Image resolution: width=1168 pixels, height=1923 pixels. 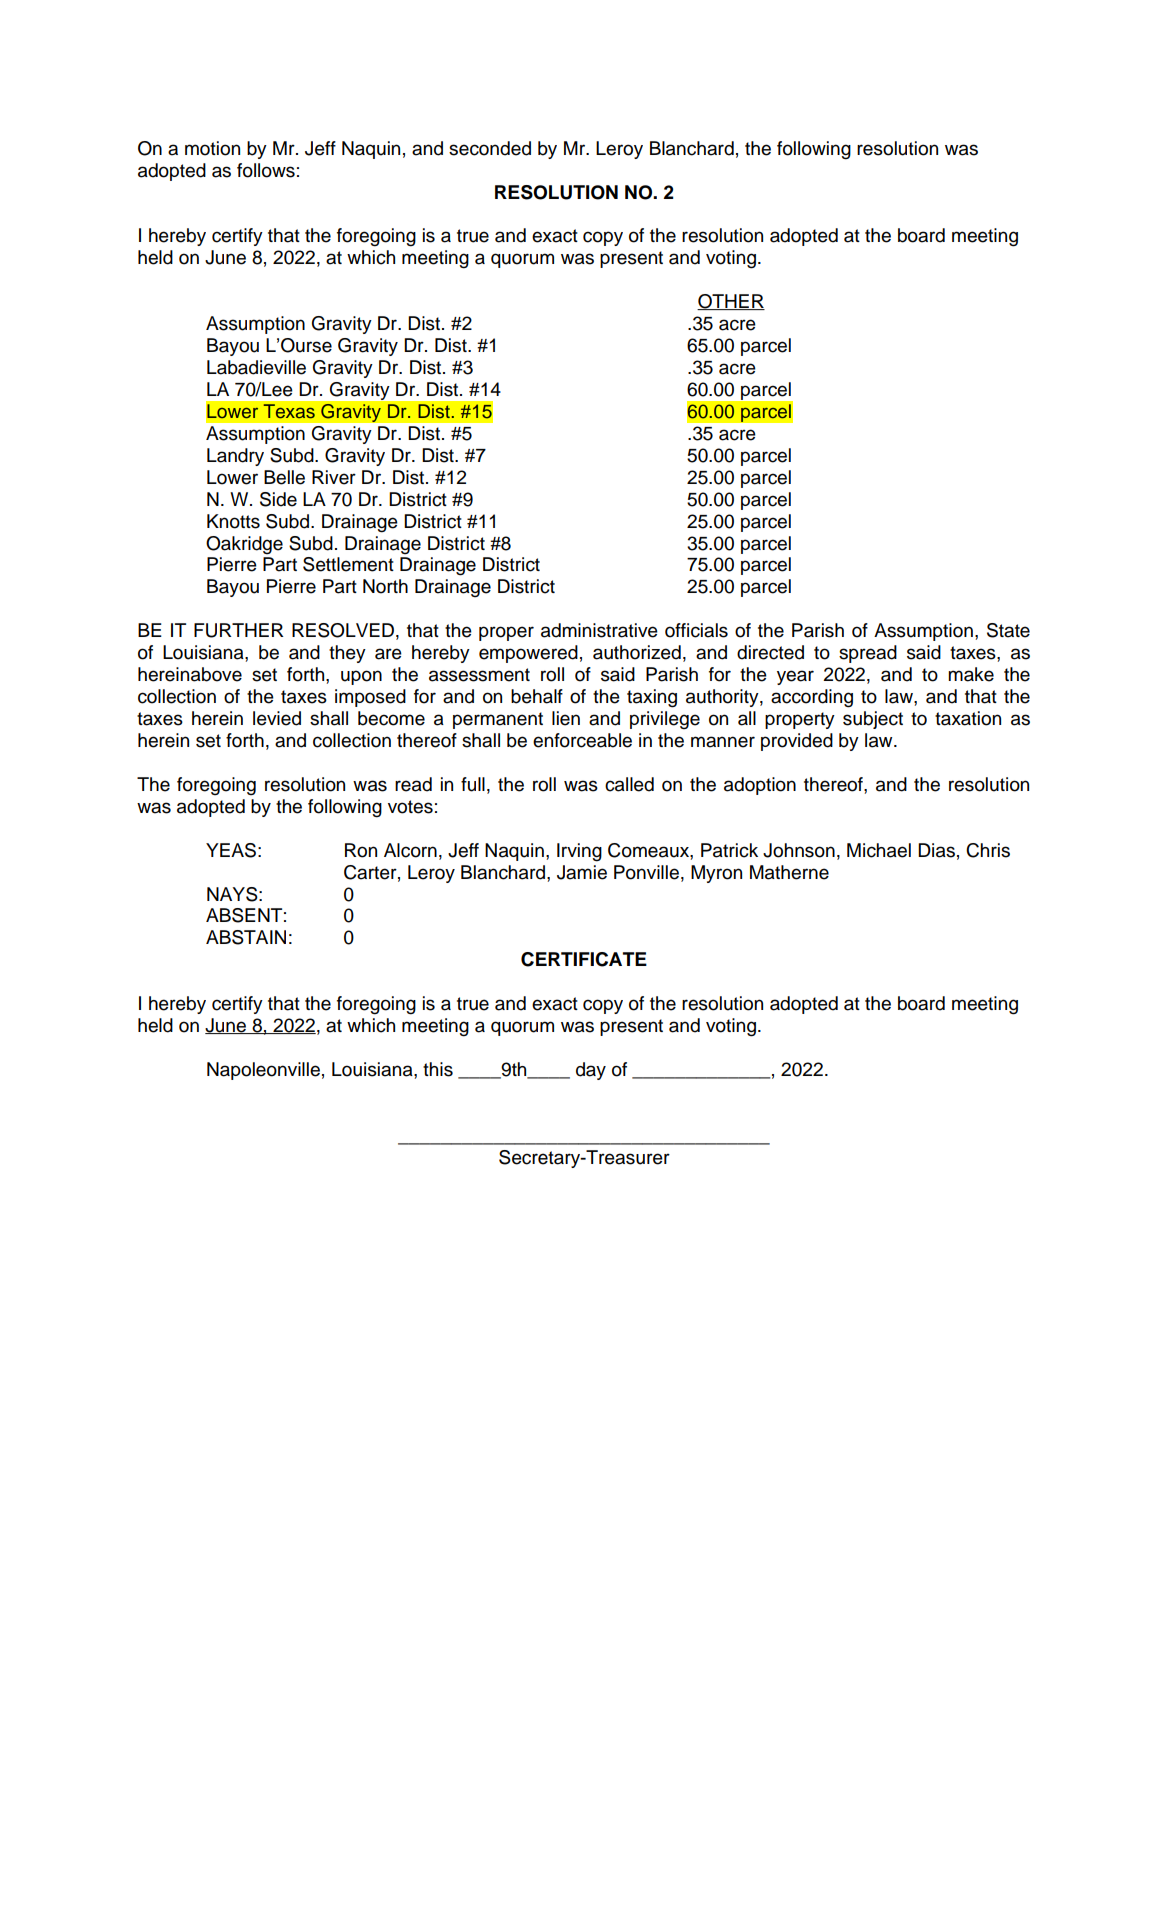 What do you see at coordinates (490, 148) in the screenshot?
I see `seconded` at bounding box center [490, 148].
